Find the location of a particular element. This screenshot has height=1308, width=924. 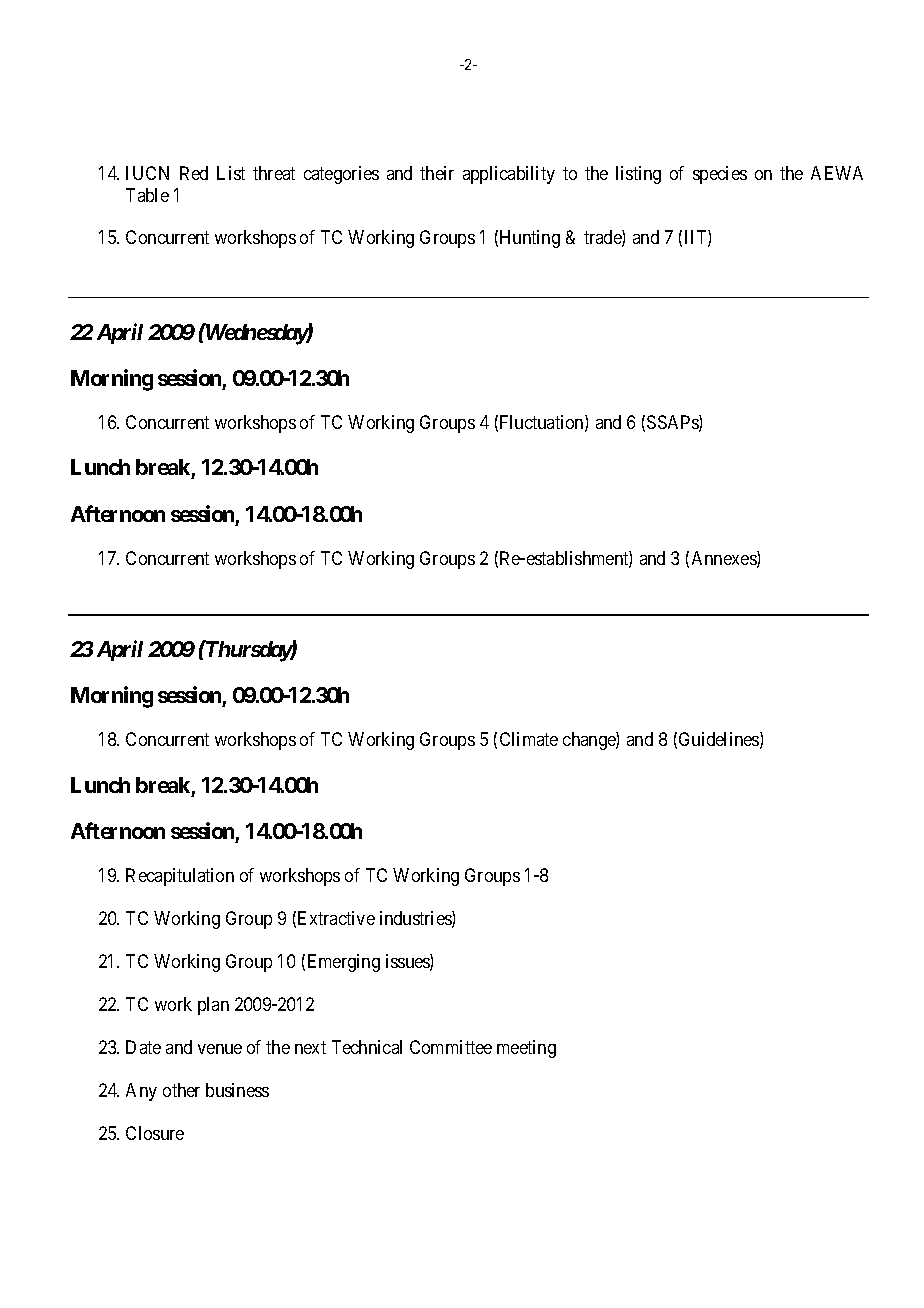

Red is located at coordinates (194, 173).
